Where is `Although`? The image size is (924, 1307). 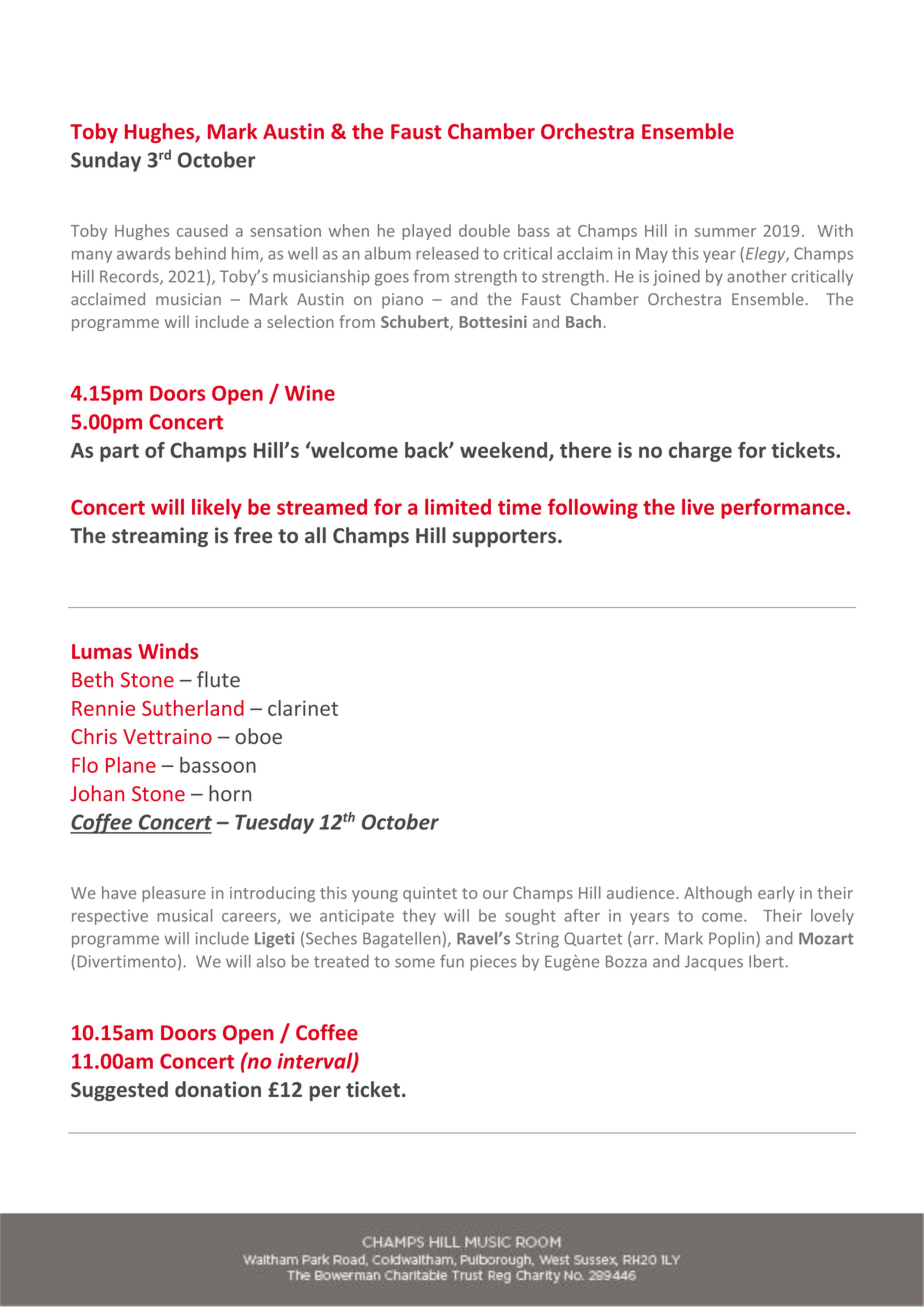
Although is located at coordinates (718, 894).
